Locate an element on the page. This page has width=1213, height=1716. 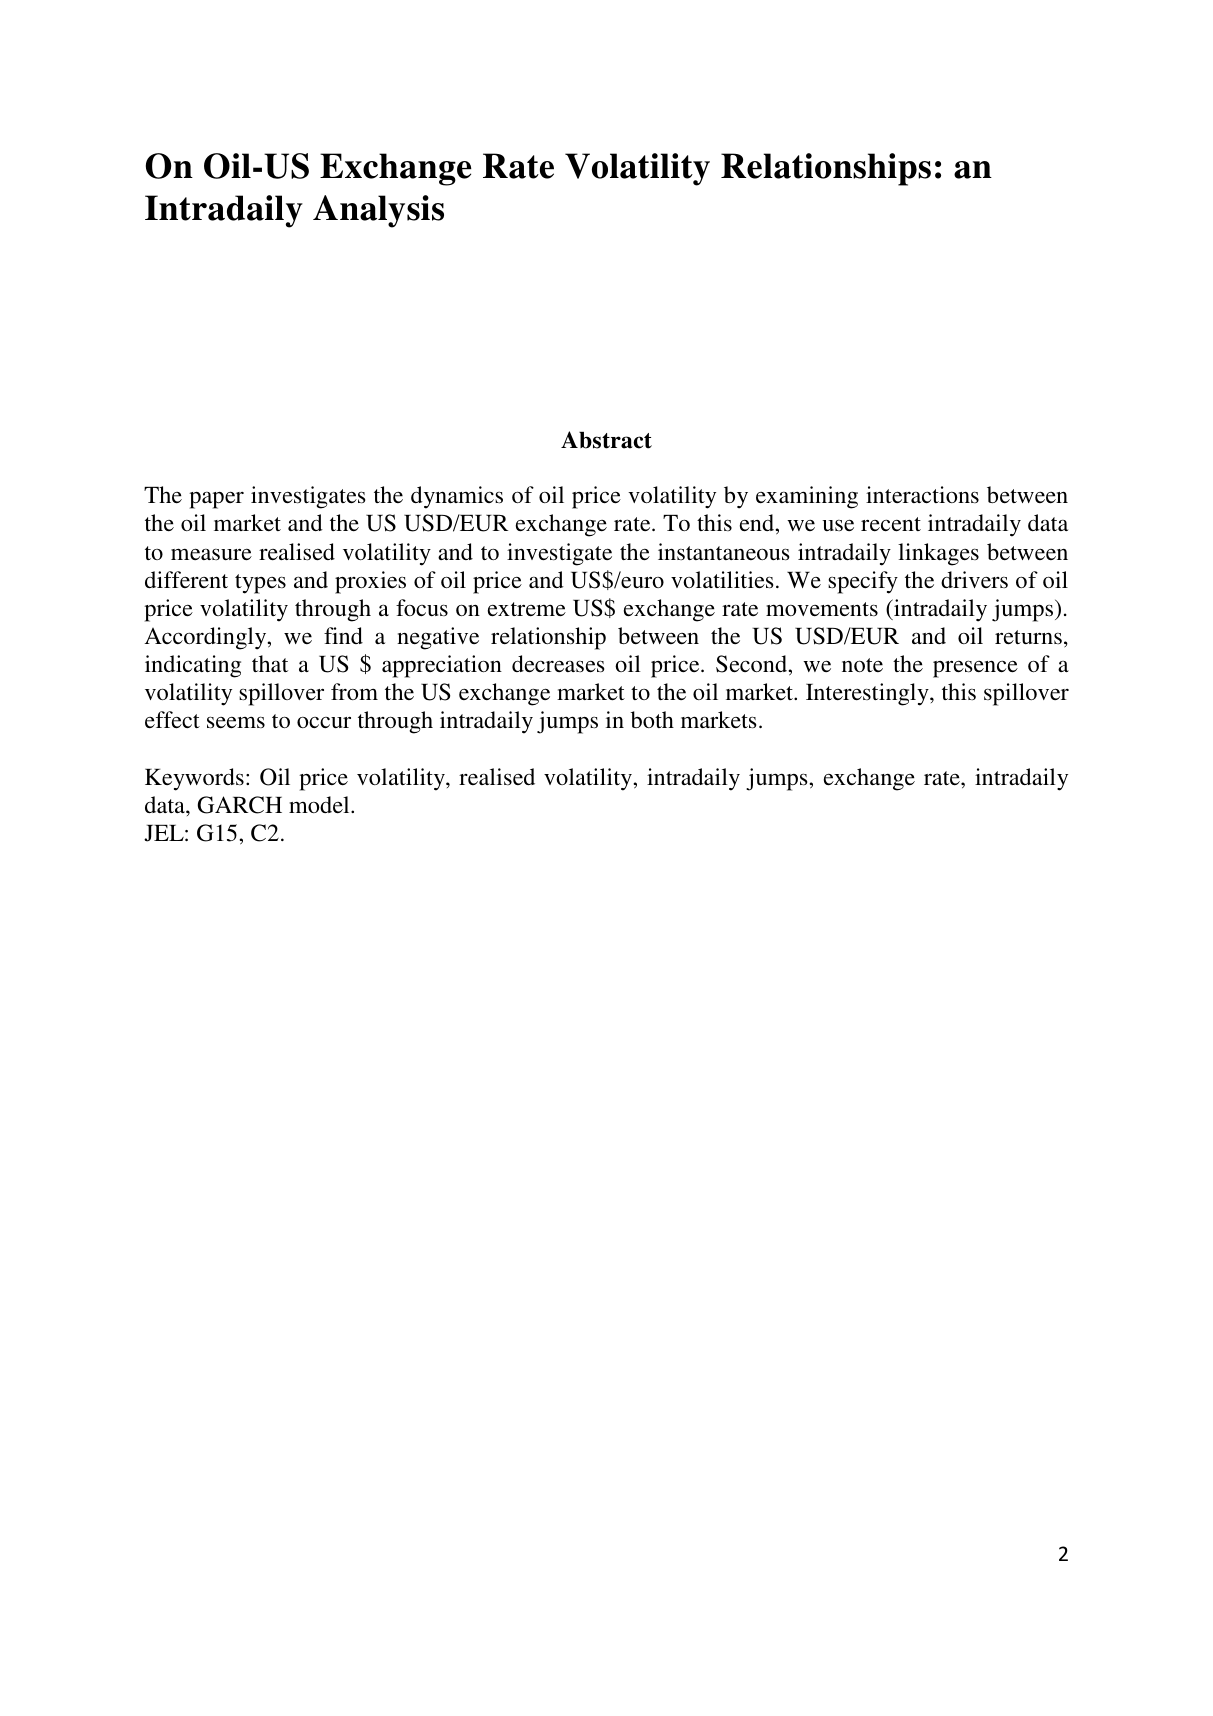
model is located at coordinates (320, 804).
